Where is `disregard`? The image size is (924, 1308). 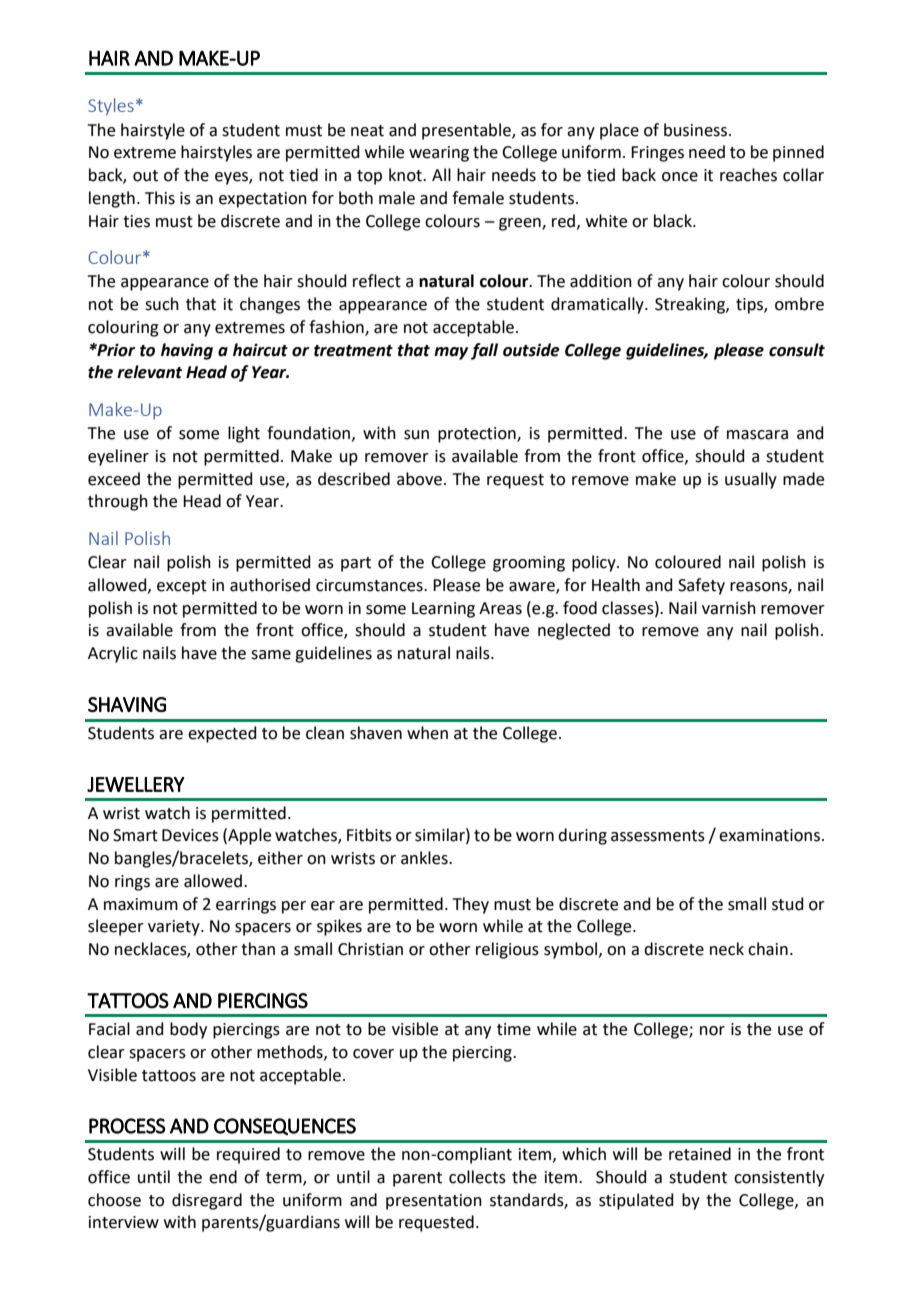
disregard is located at coordinates (207, 1201).
